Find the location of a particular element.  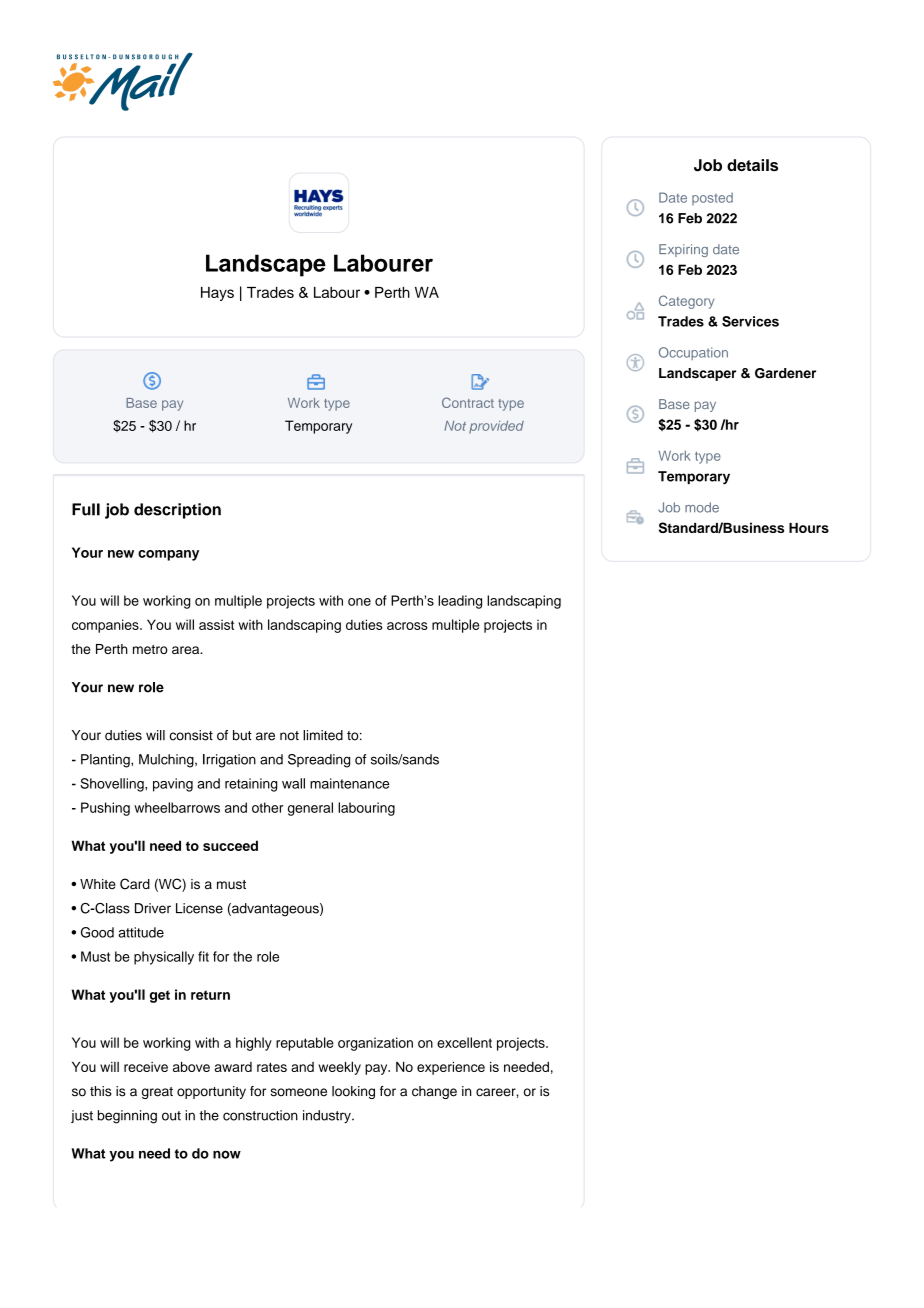

experience is located at coordinates (451, 1068).
